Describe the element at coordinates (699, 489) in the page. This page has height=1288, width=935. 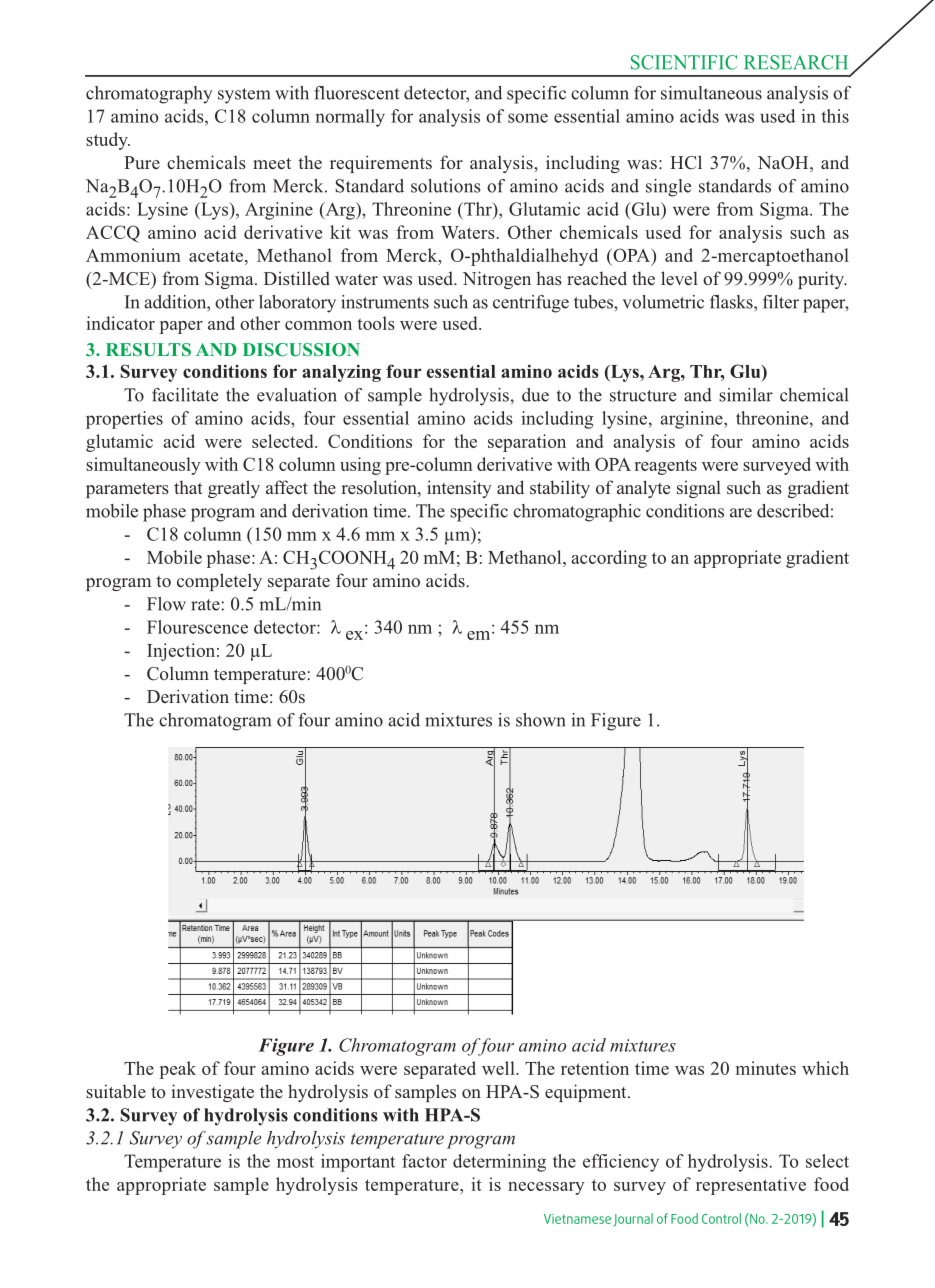
I see `signal` at that location.
